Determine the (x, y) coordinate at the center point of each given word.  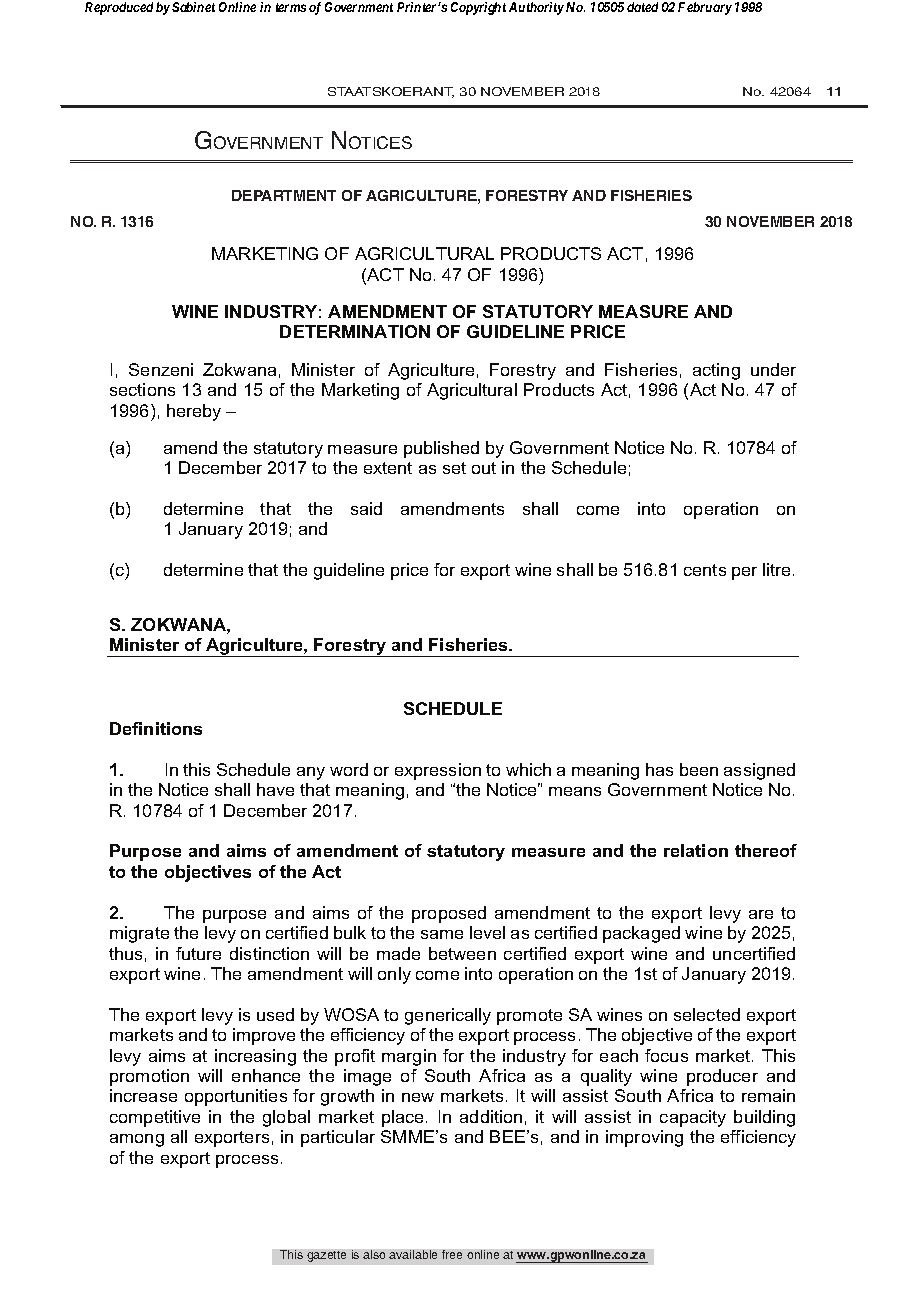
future (198, 953)
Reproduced (119, 8)
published (441, 449)
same (442, 934)
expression (438, 771)
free (452, 1254)
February (705, 8)
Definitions (156, 728)
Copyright (478, 8)
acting (716, 371)
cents (705, 570)
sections (142, 389)
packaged (641, 934)
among (137, 1140)
